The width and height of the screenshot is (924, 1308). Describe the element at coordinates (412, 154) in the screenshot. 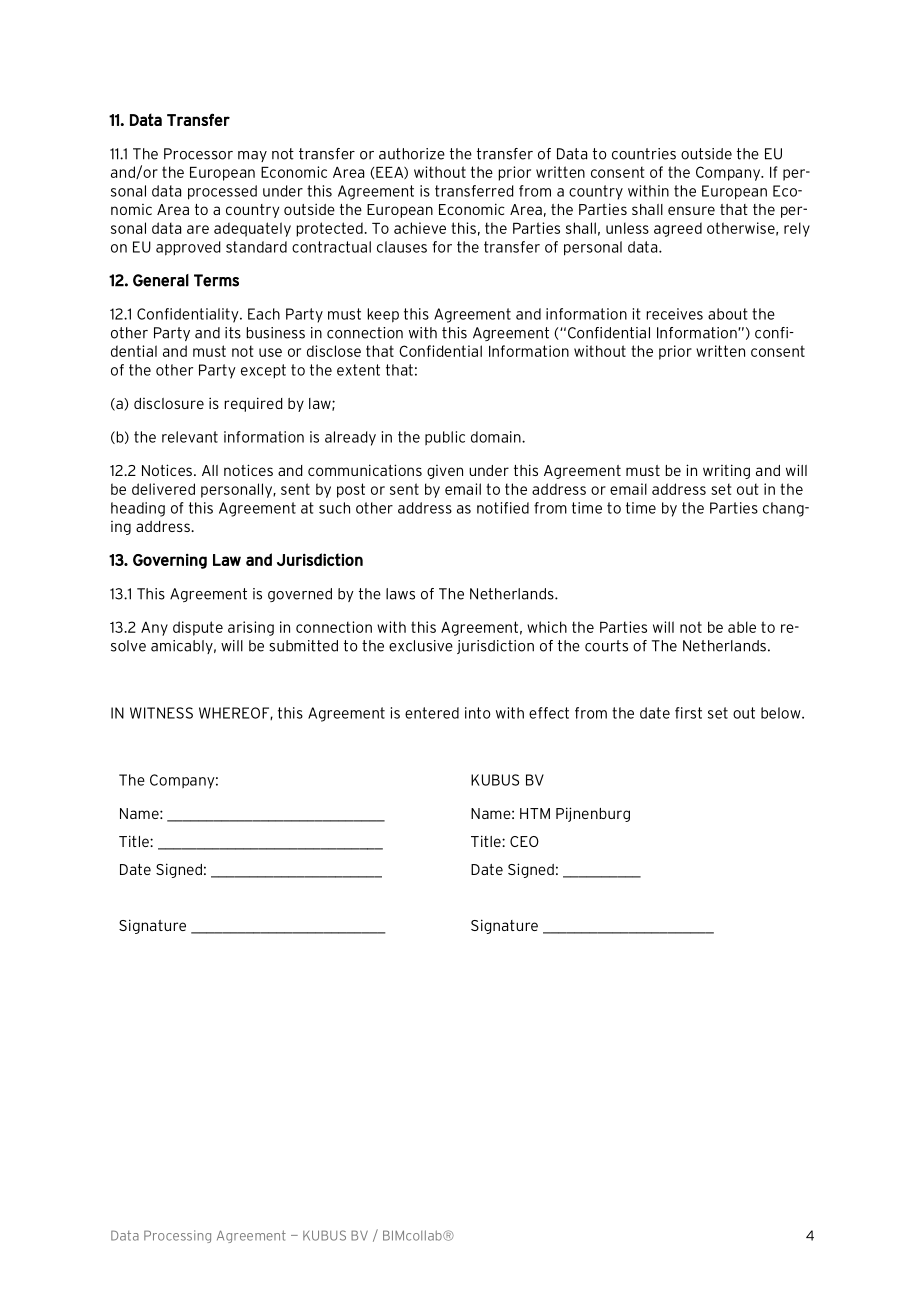

I see `authorize` at that location.
